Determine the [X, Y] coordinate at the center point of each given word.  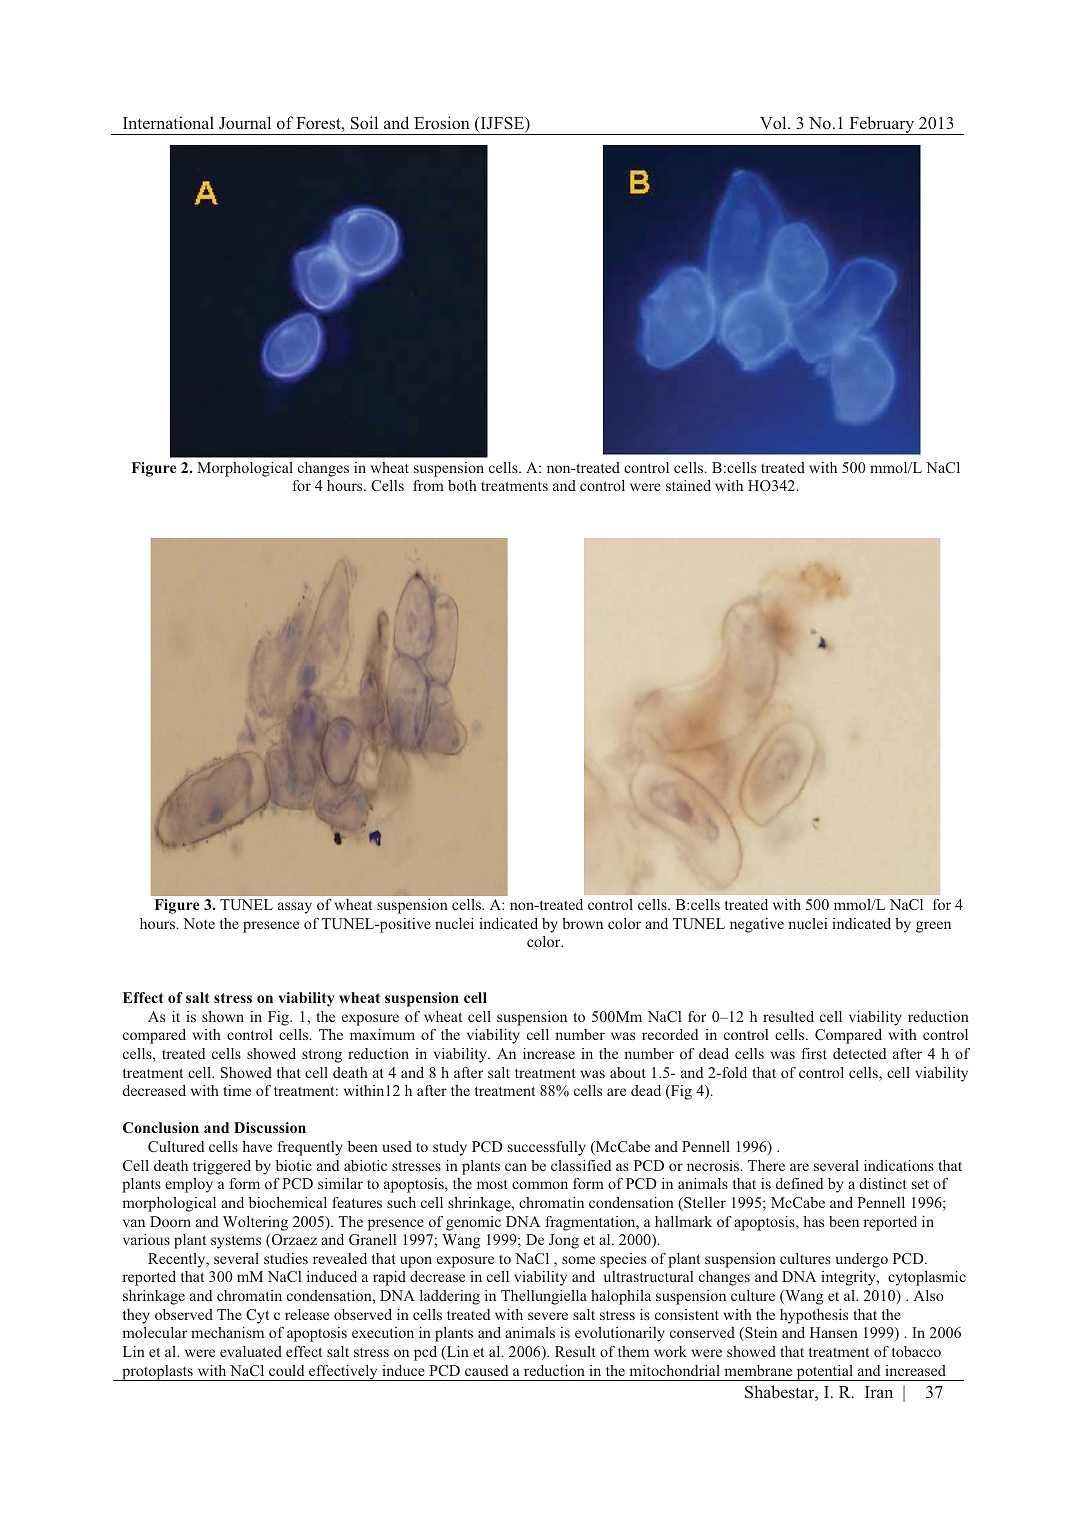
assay [295, 908]
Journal [245, 122]
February [882, 125]
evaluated [251, 1351]
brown [582, 923]
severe [548, 1316]
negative [757, 925]
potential [825, 1373]
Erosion [442, 122]
